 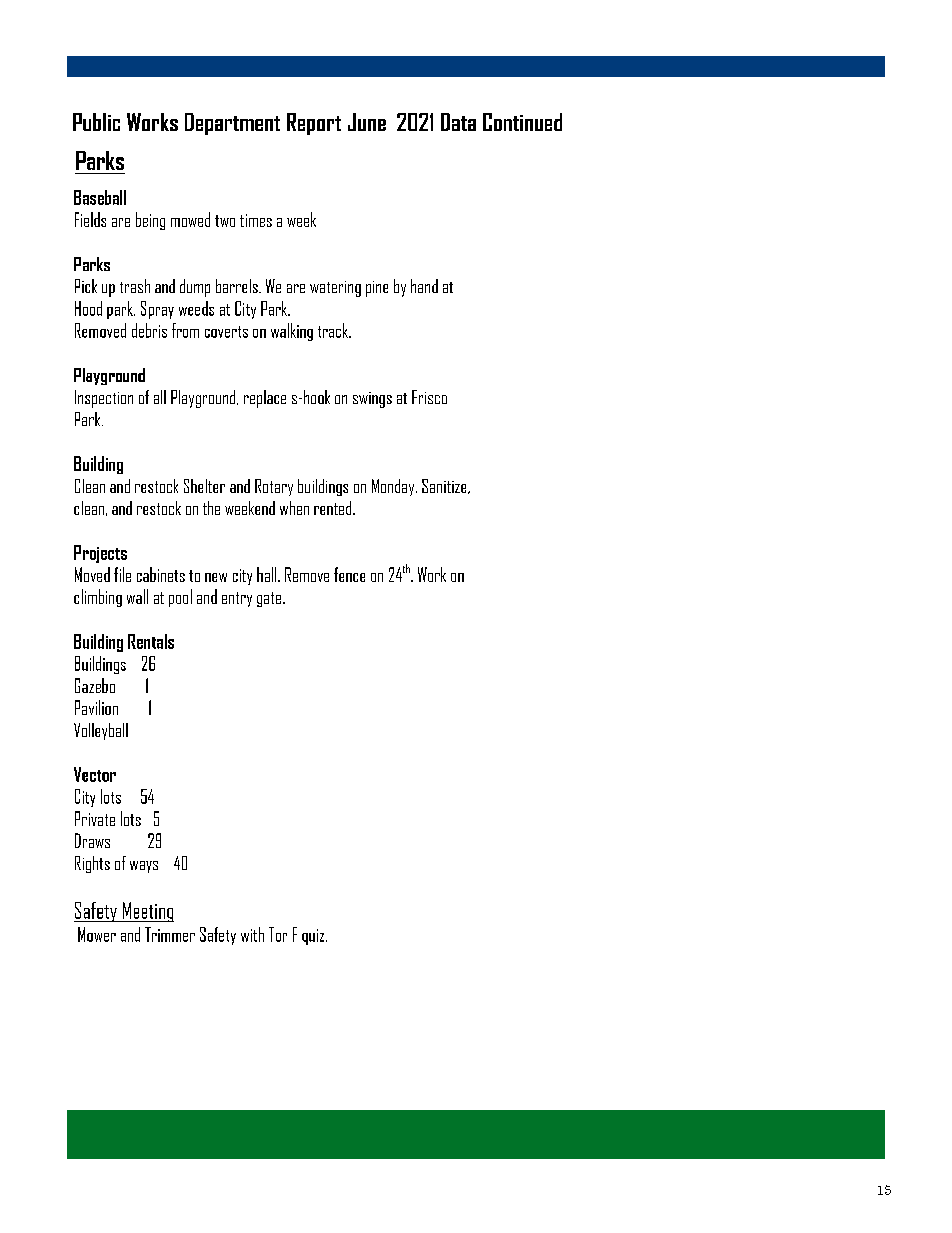 I want to click on Report, so click(x=314, y=124).
